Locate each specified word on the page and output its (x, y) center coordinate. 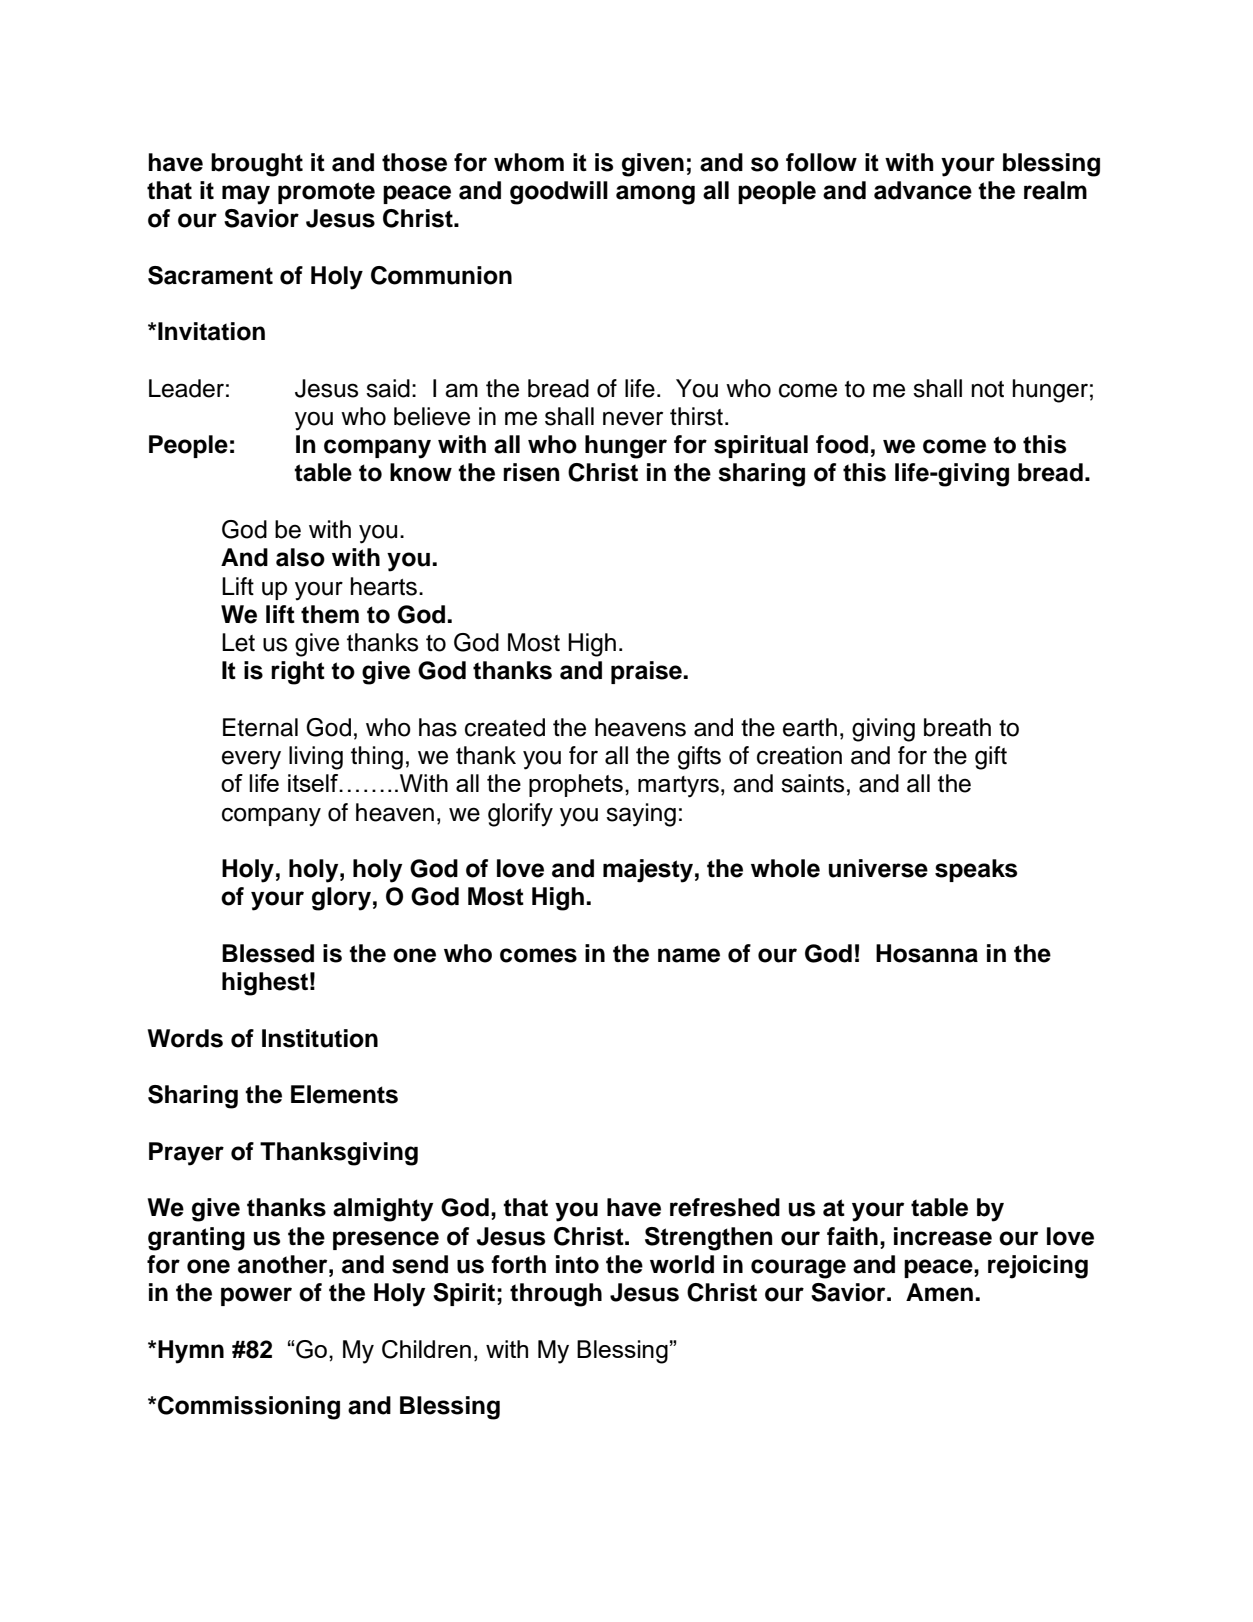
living (316, 758)
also (300, 557)
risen (531, 472)
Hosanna (927, 953)
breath (957, 727)
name (689, 955)
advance (923, 190)
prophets (576, 785)
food (842, 444)
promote (326, 193)
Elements (344, 1094)
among (655, 195)
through (556, 1295)
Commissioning (249, 1408)
